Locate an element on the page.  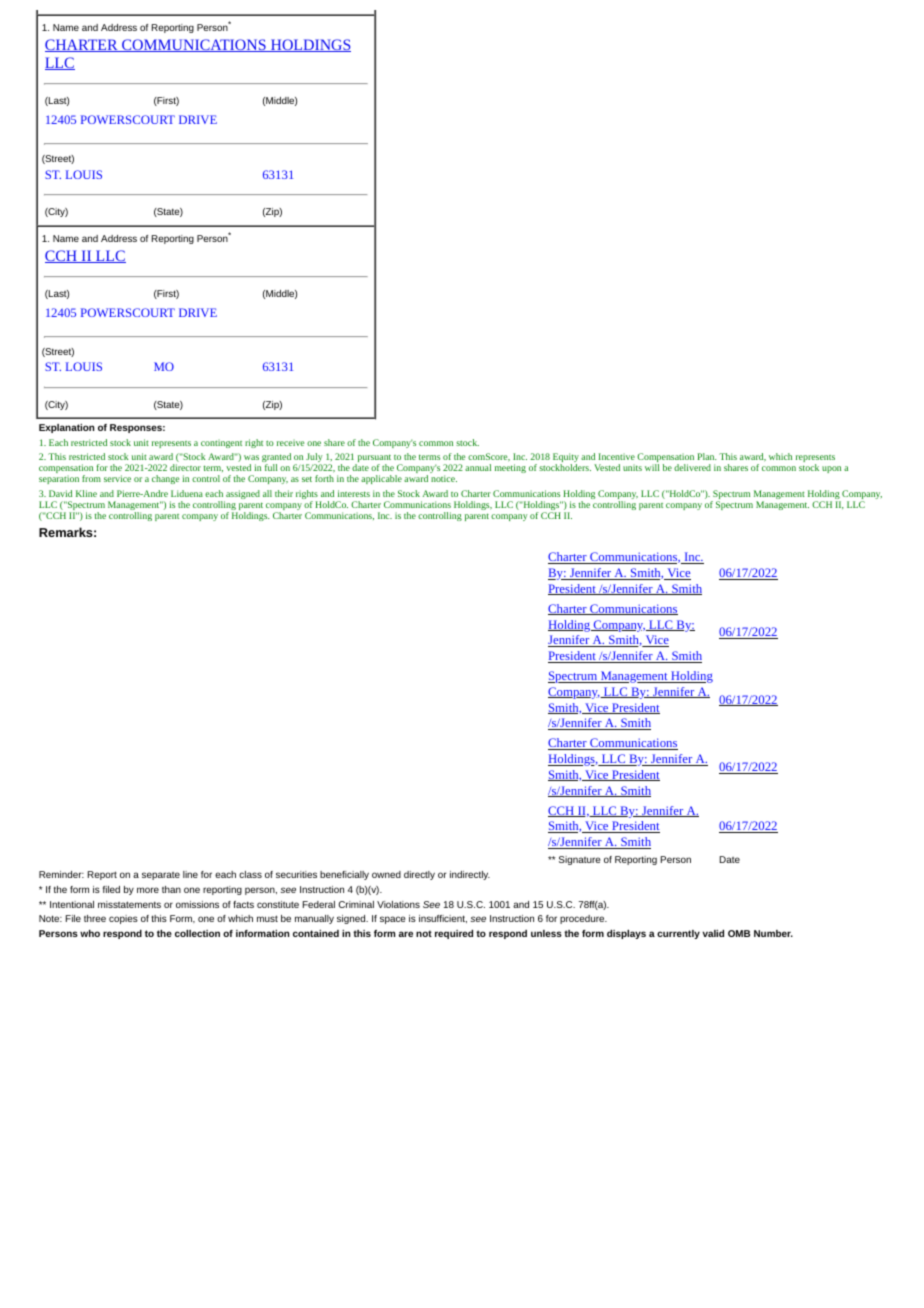
delivered is located at coordinates (692, 467).
